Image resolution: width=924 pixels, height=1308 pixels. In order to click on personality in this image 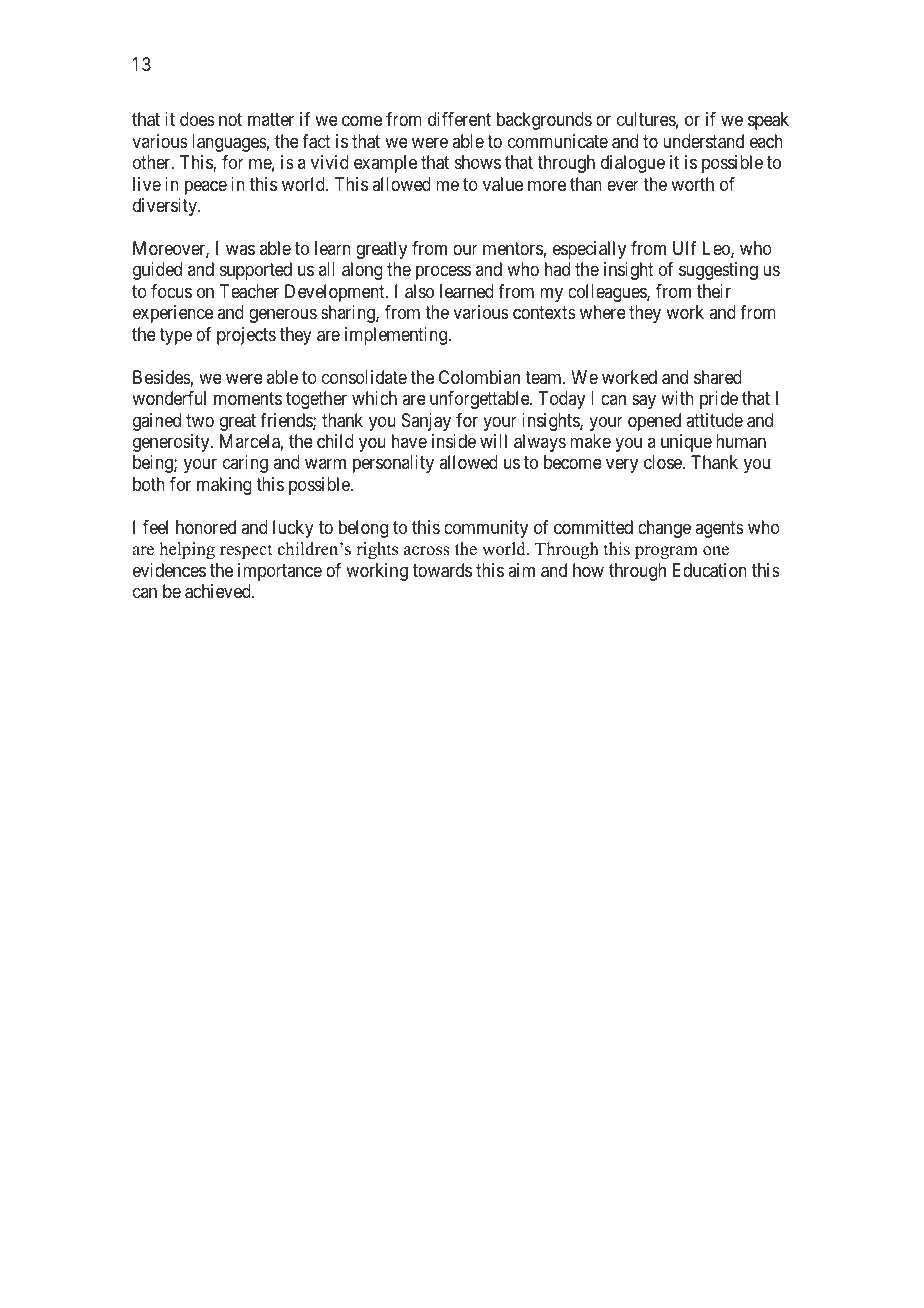, I will do `click(393, 464)`.
